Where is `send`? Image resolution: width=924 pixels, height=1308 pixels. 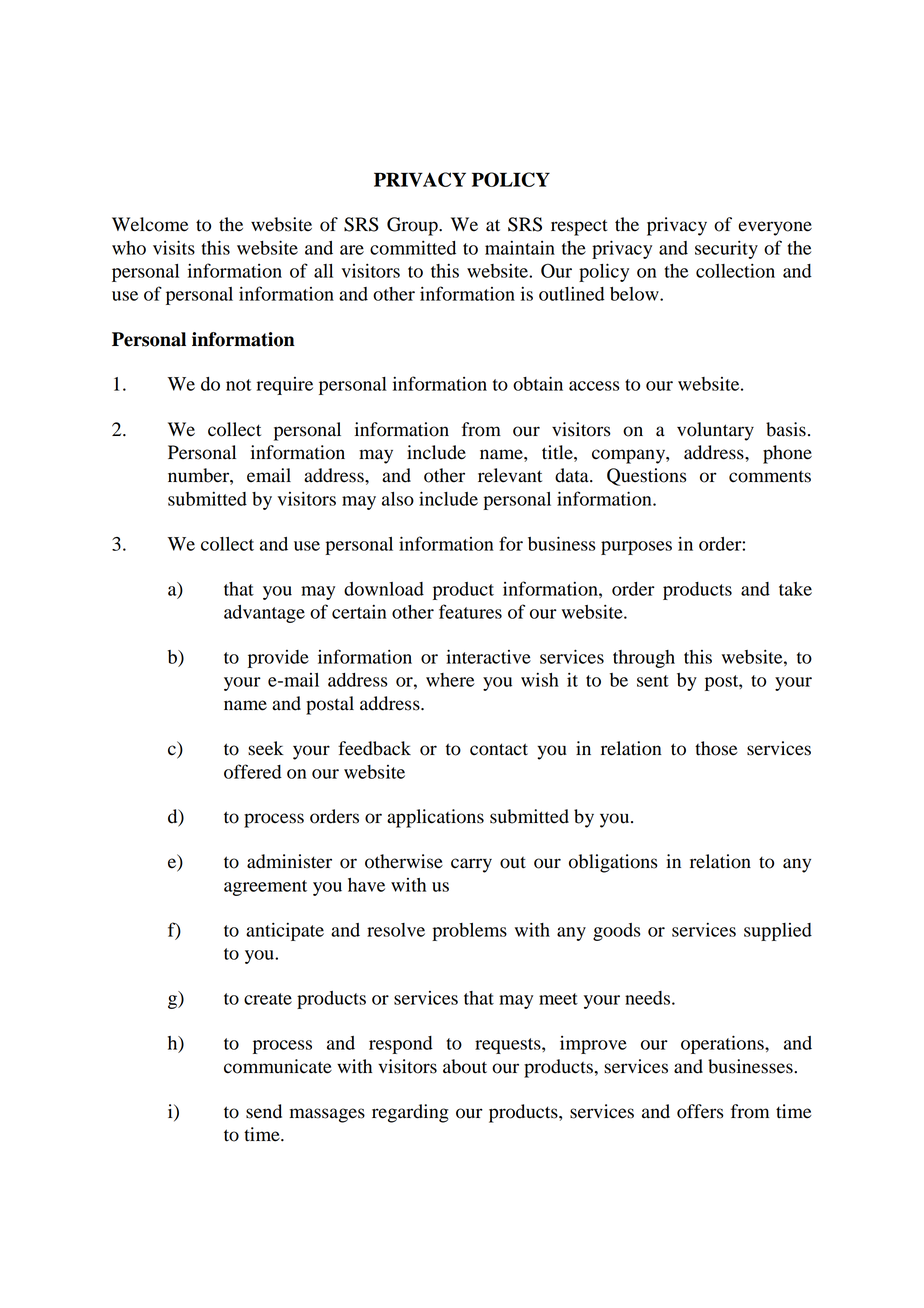 send is located at coordinates (264, 1111).
